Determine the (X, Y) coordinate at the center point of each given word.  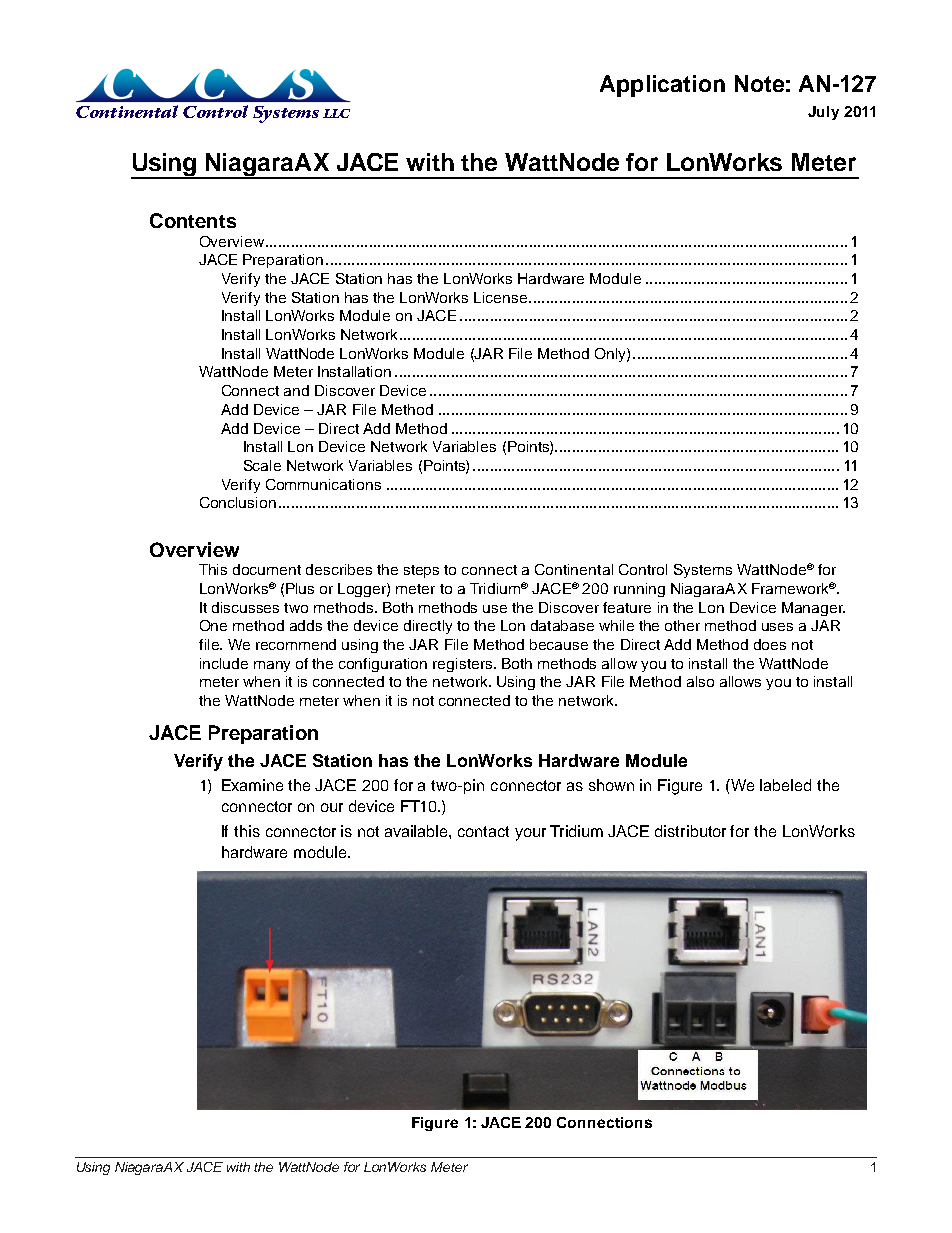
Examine (252, 785)
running (639, 590)
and (296, 390)
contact (483, 831)
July (823, 113)
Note (759, 83)
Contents (193, 220)
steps (421, 571)
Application (662, 86)
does (770, 644)
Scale (262, 465)
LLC (336, 113)
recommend (296, 644)
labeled (785, 785)
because (559, 644)
